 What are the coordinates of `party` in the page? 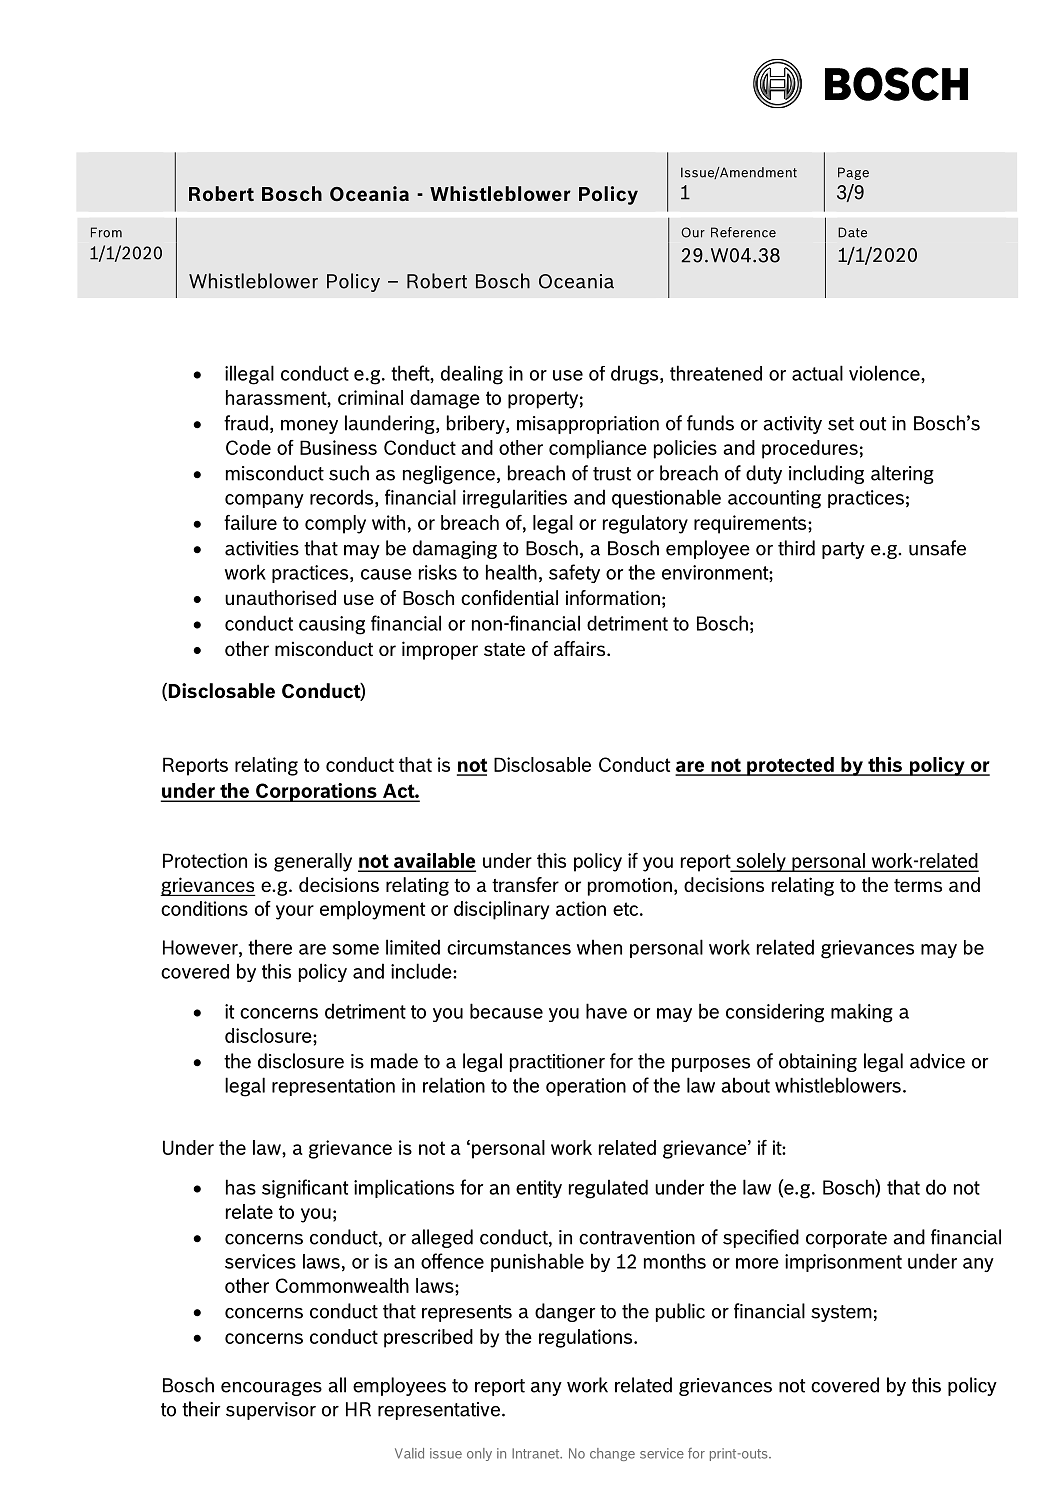 It's located at (843, 550).
